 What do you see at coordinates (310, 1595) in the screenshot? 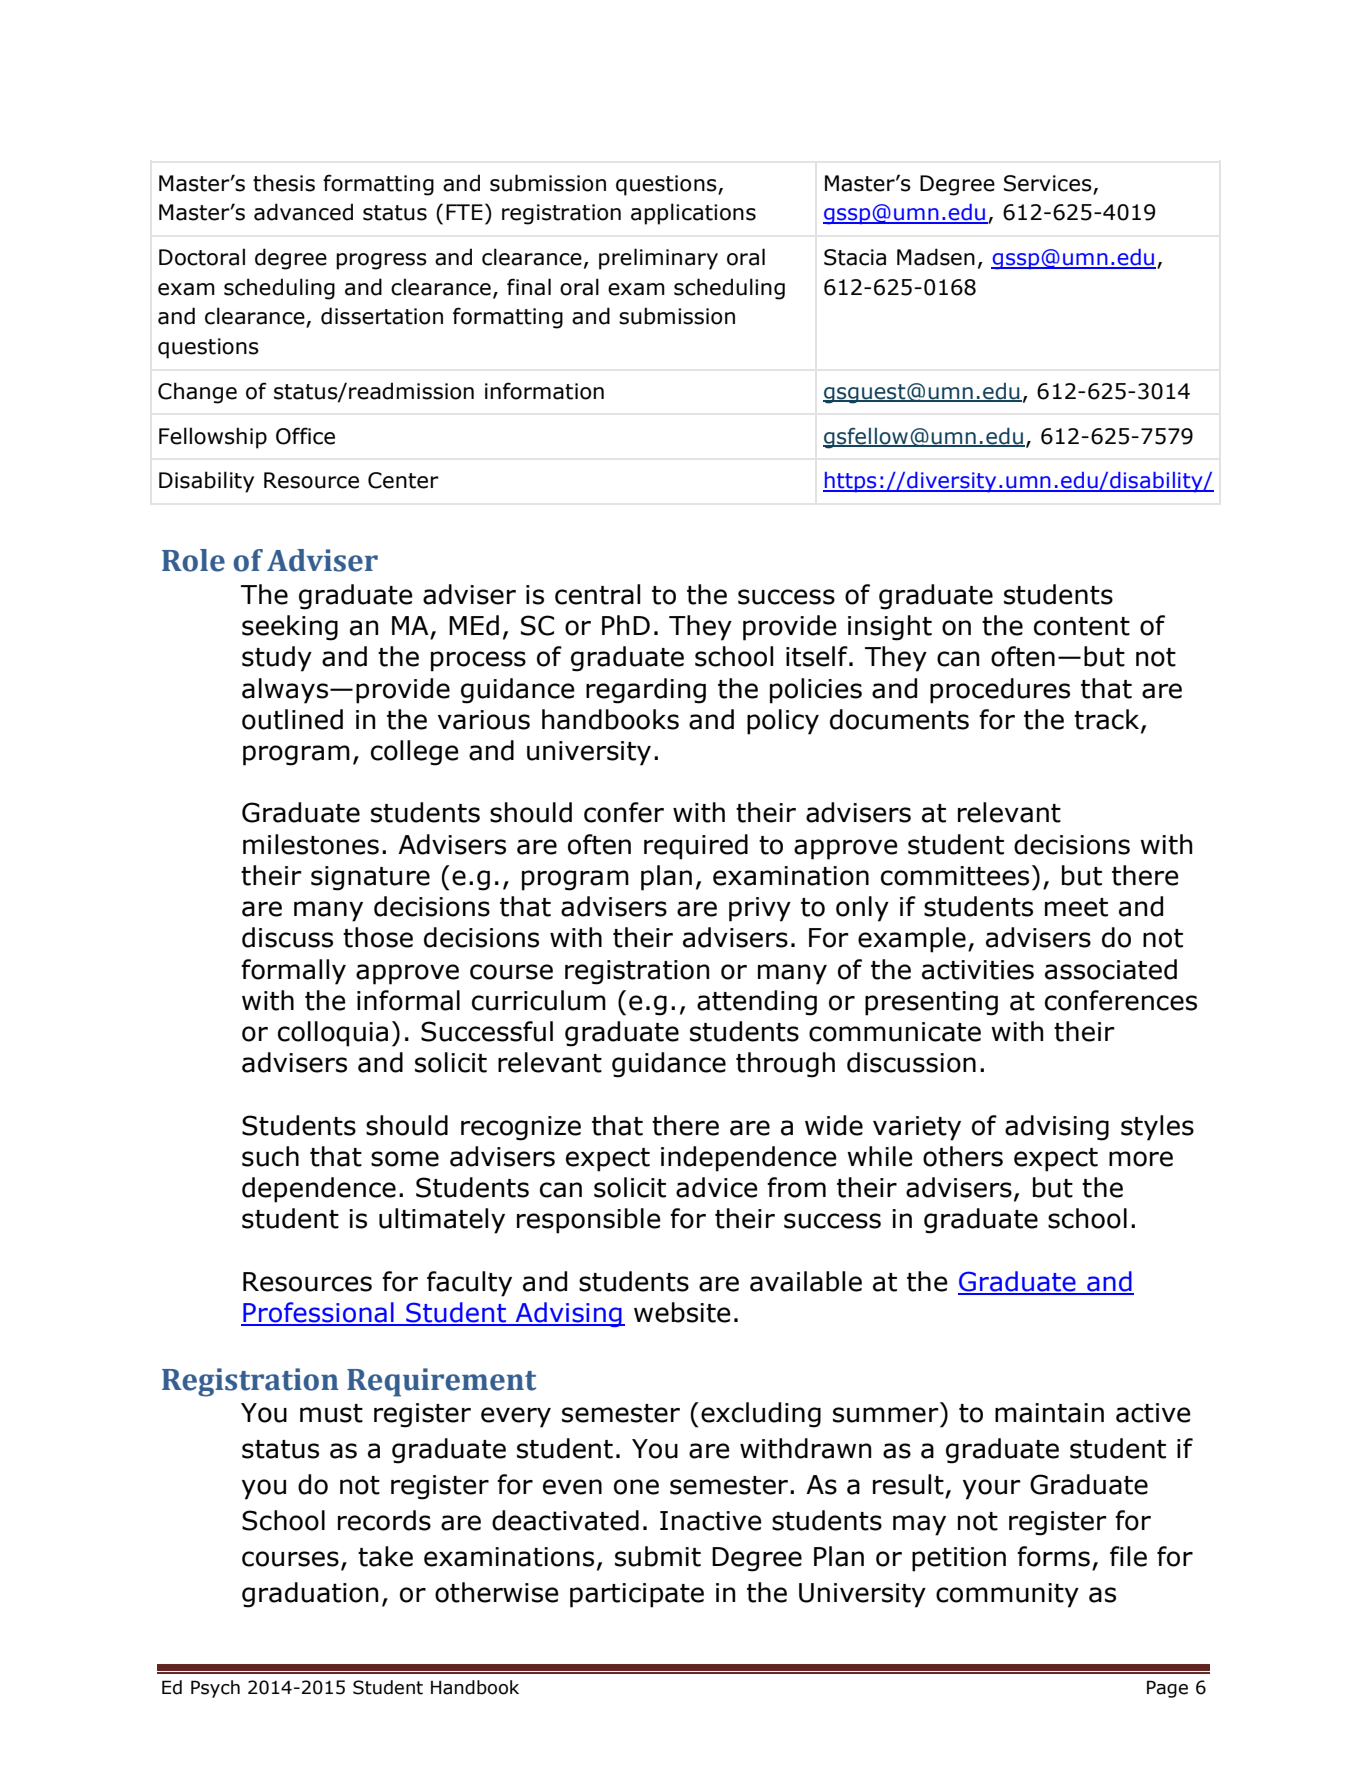
I see `graduation` at bounding box center [310, 1595].
